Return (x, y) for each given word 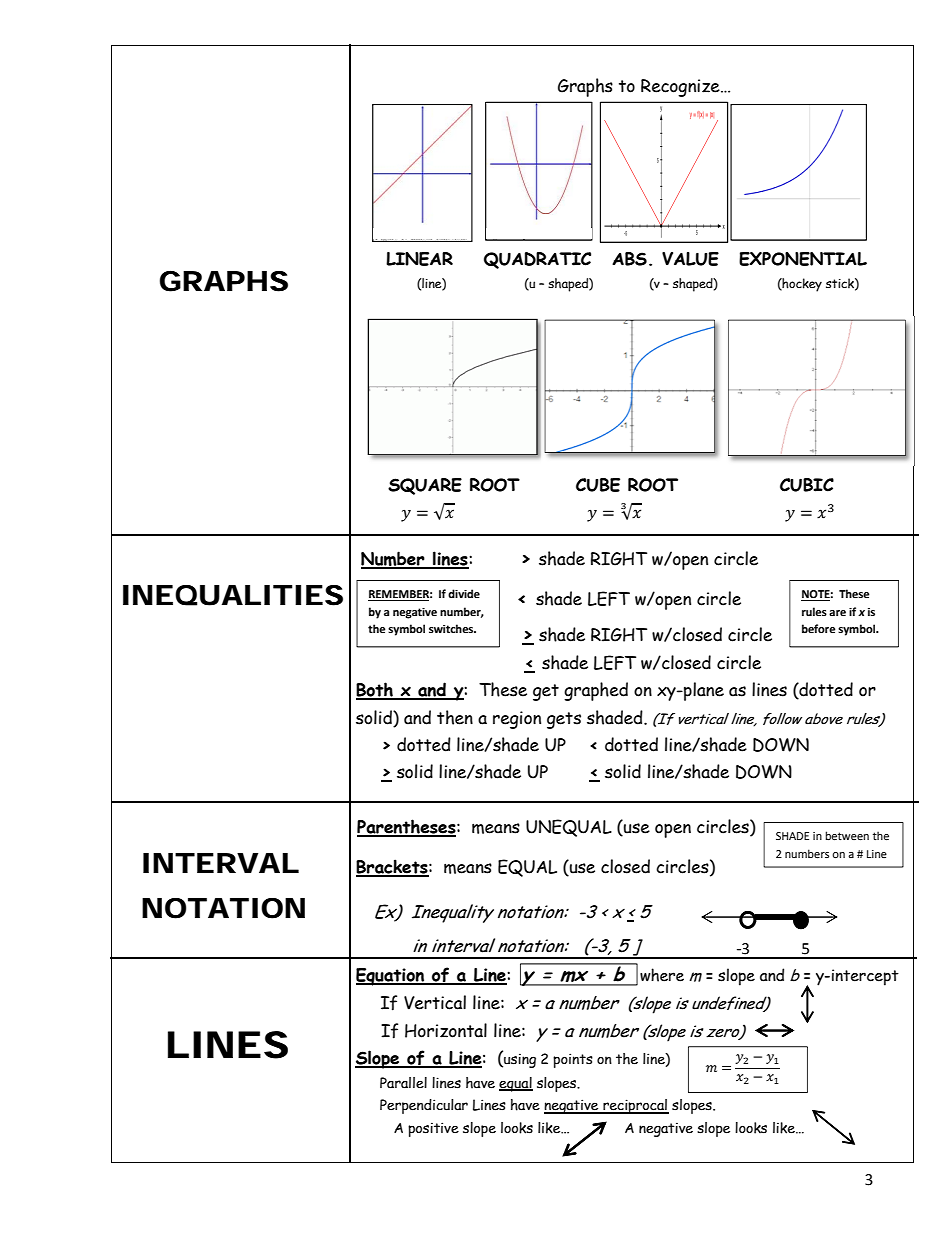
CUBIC (807, 485)
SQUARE (425, 486)
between (847, 835)
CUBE (598, 485)
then (455, 717)
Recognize (681, 88)
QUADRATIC (537, 260)
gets (564, 720)
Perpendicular (424, 1106)
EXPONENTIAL (803, 259)
